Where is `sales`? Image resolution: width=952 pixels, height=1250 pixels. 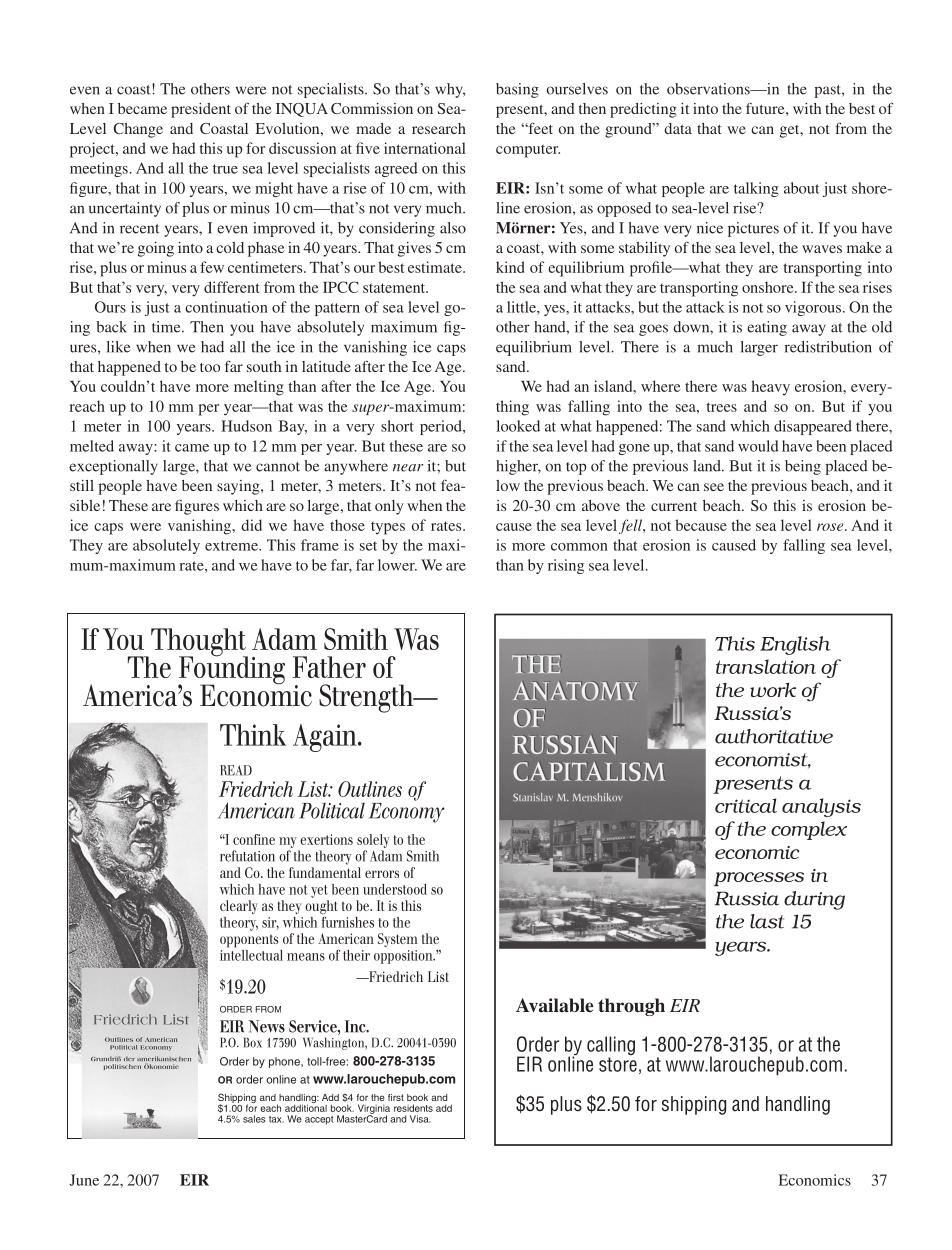 sales is located at coordinates (254, 1119).
